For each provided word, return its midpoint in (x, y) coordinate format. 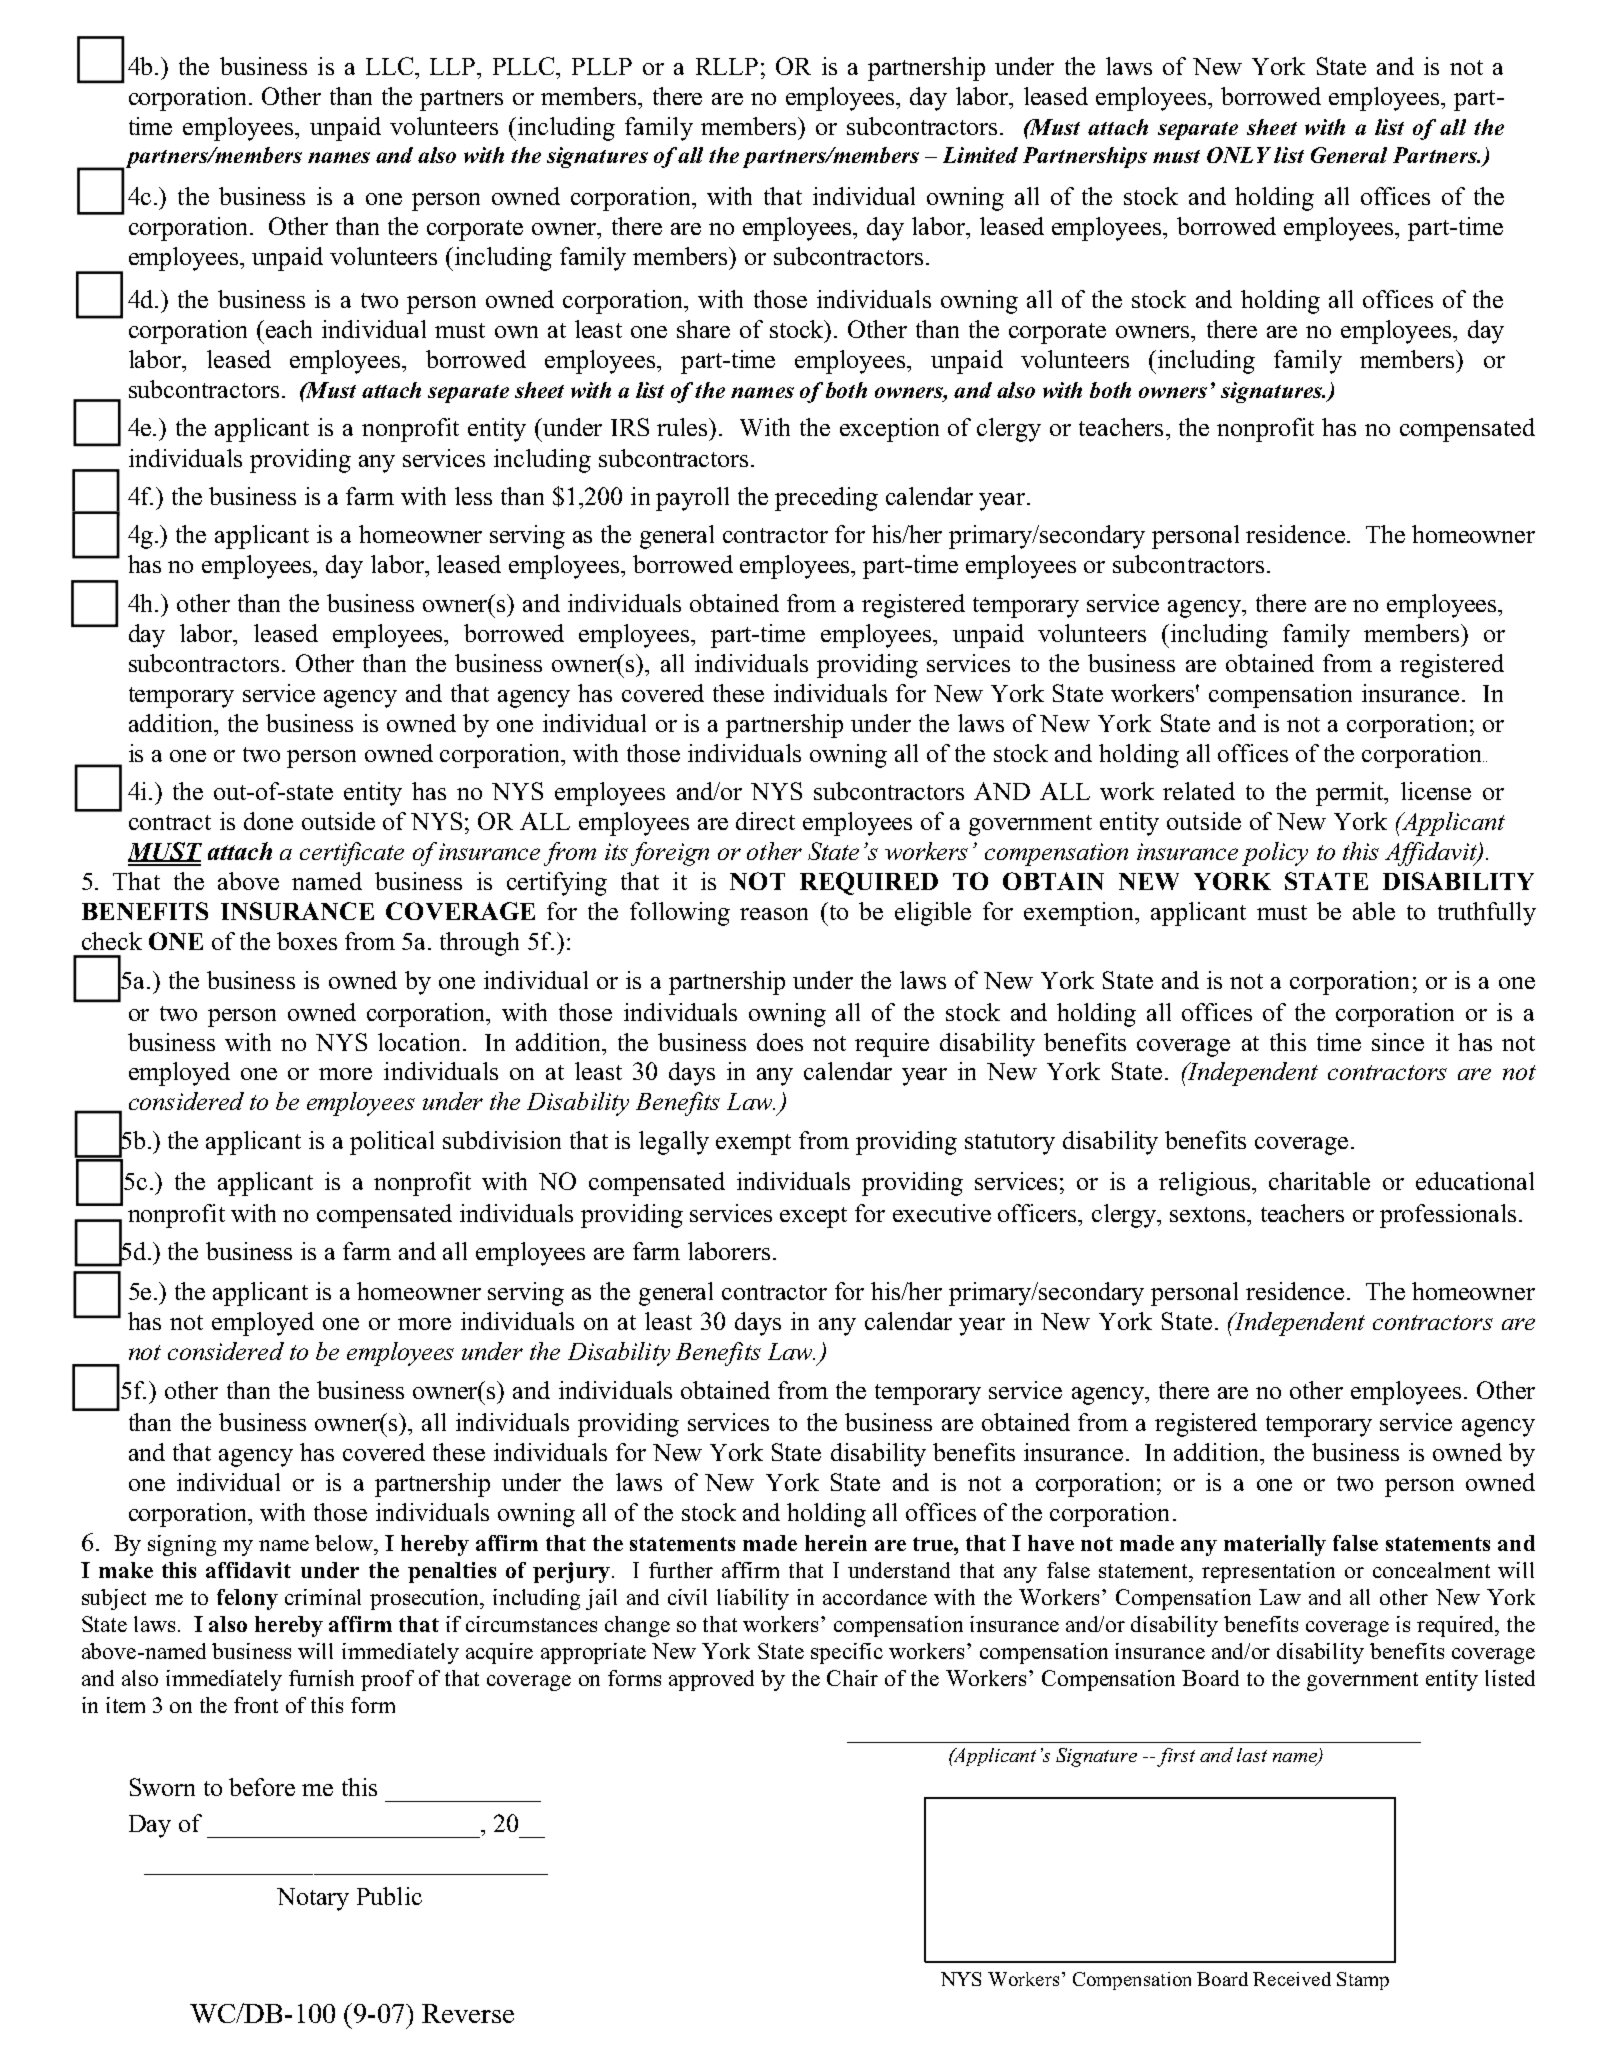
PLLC (525, 66)
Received (1292, 1979)
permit (1351, 794)
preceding (826, 499)
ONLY (1239, 155)
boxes (307, 941)
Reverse (468, 2013)
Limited (980, 155)
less (473, 496)
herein (836, 1543)
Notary (313, 1899)
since (1398, 1042)
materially (1275, 1545)
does (780, 1042)
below (345, 1543)
